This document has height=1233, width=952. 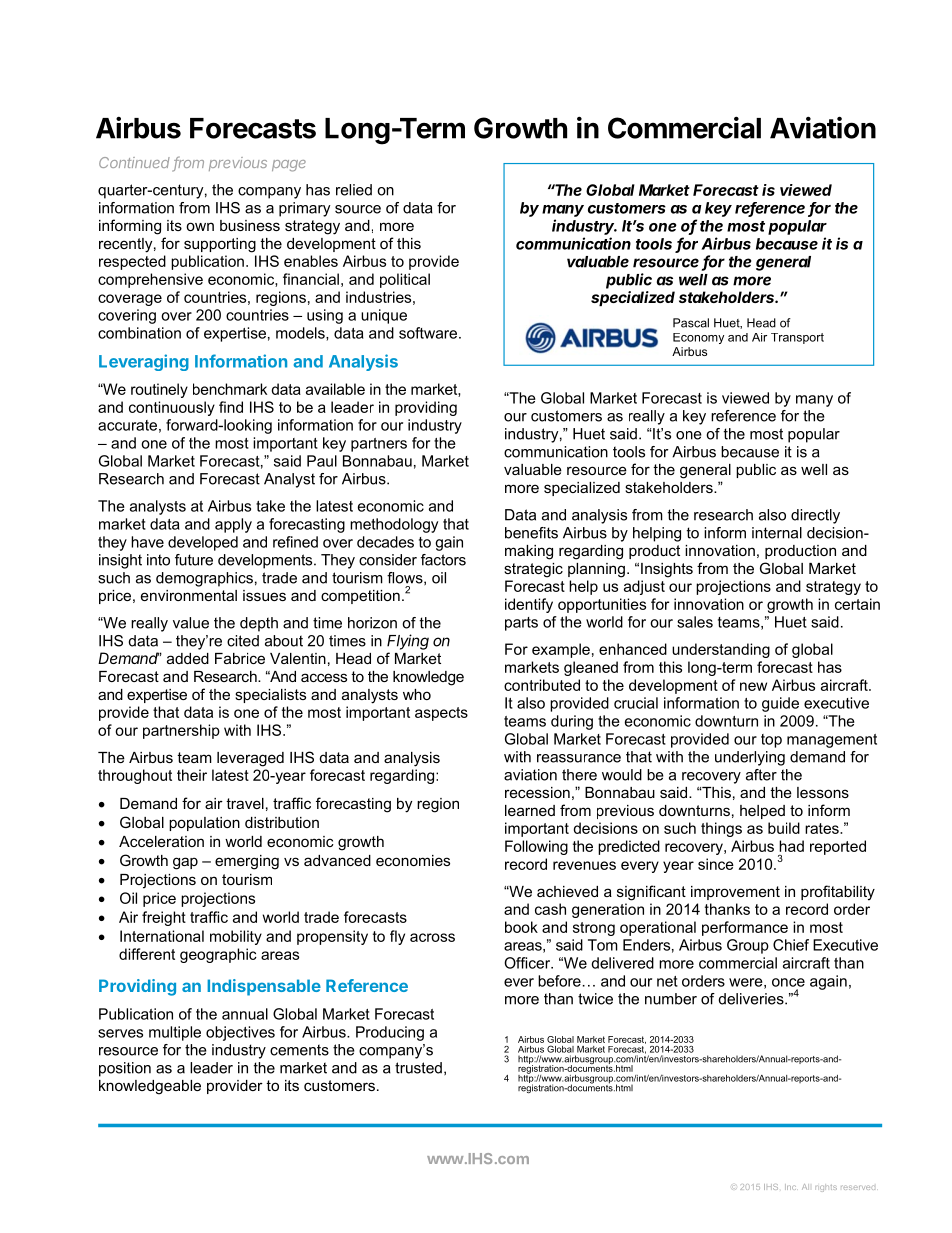 What do you see at coordinates (531, 533) in the document?
I see `benefits` at bounding box center [531, 533].
